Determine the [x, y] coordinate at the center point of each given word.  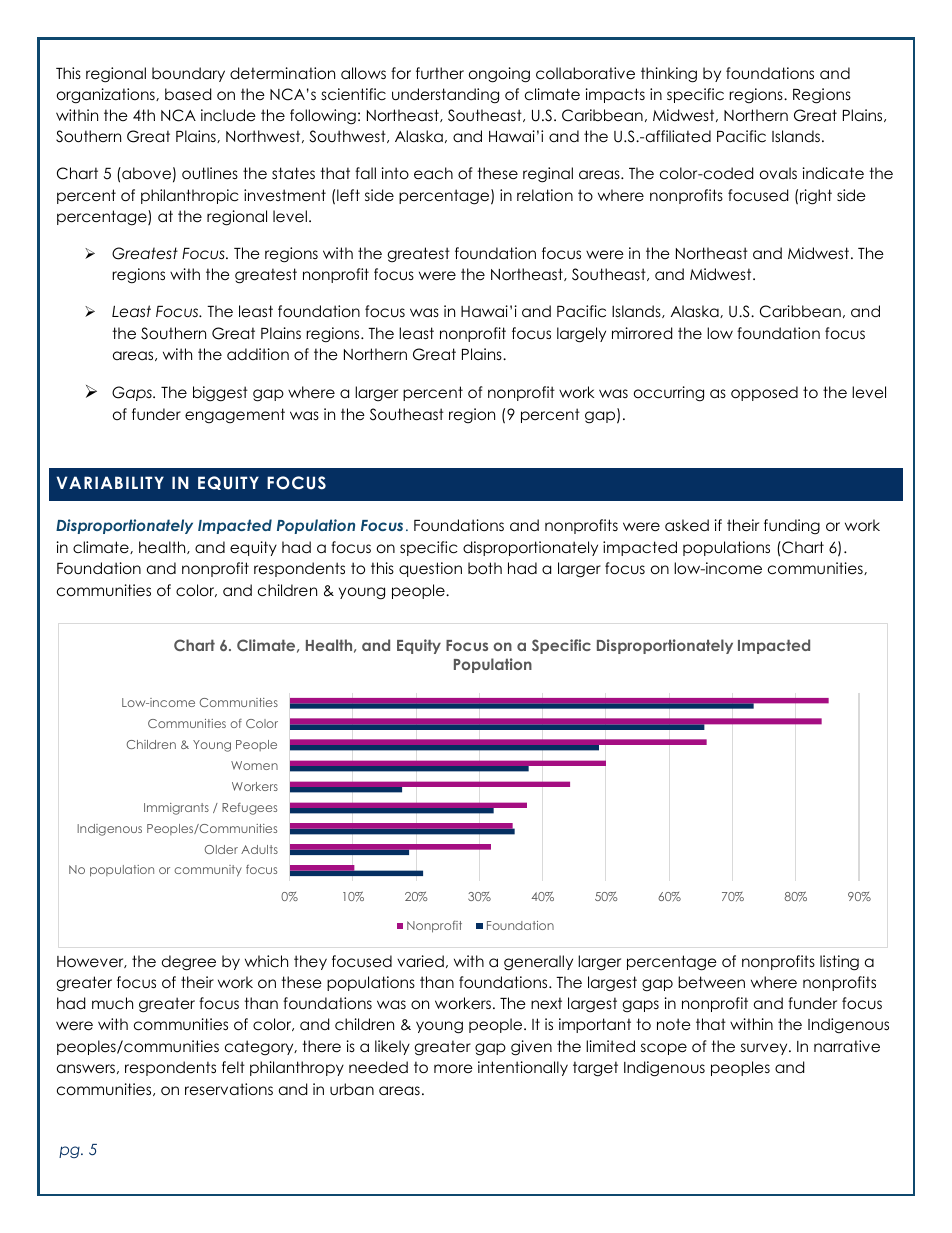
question [430, 569]
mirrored [642, 333]
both [485, 568]
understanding [445, 96]
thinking [669, 75]
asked [687, 525]
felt [233, 1067]
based [188, 94]
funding [792, 527]
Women [254, 765]
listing [839, 963]
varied [420, 961]
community [208, 871]
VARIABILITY [110, 482]
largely [581, 335]
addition [258, 354]
